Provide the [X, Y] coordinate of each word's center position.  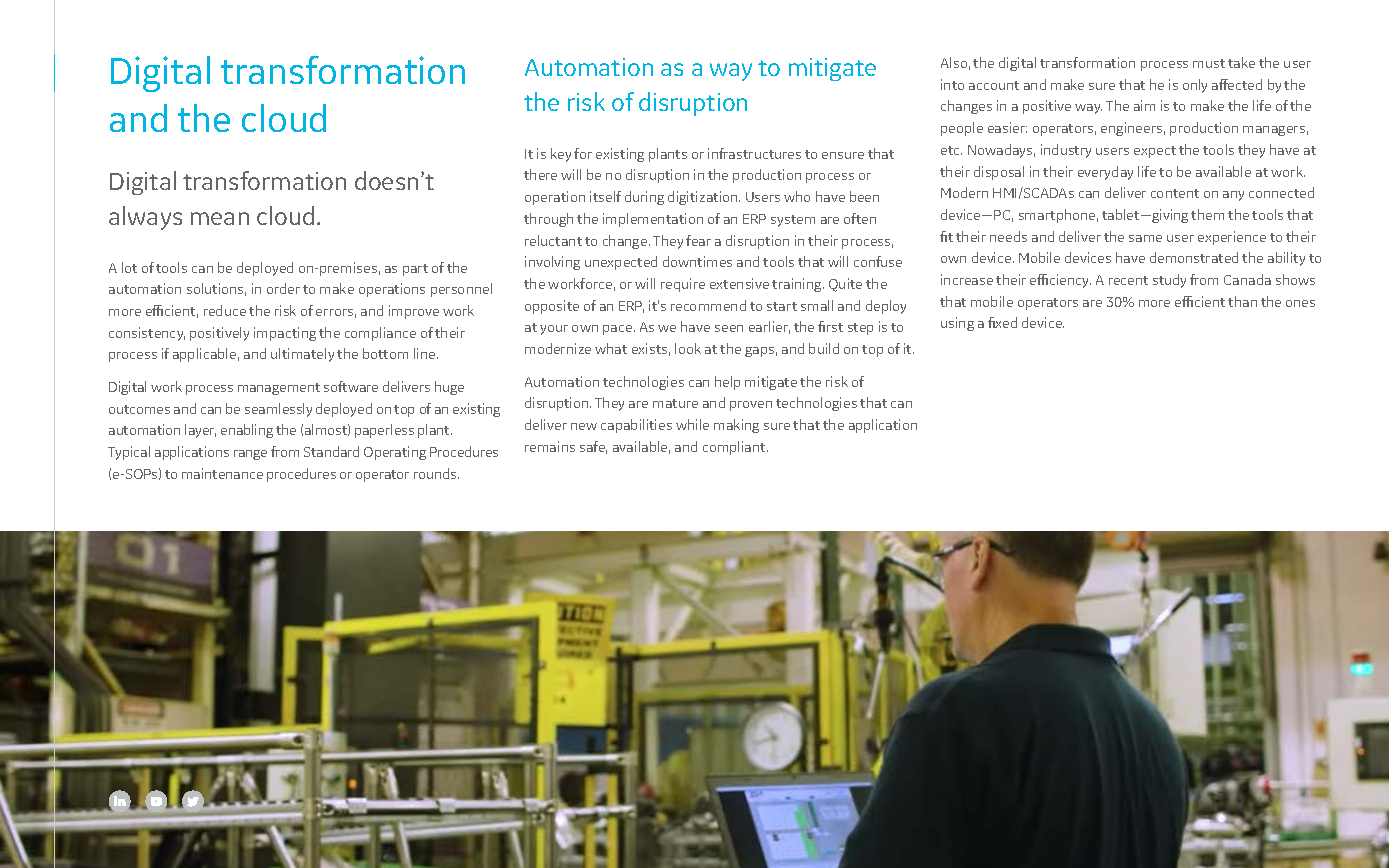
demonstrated [1194, 257]
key [561, 155]
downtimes [697, 261]
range [250, 455]
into [952, 84]
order [283, 288]
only [1195, 86]
